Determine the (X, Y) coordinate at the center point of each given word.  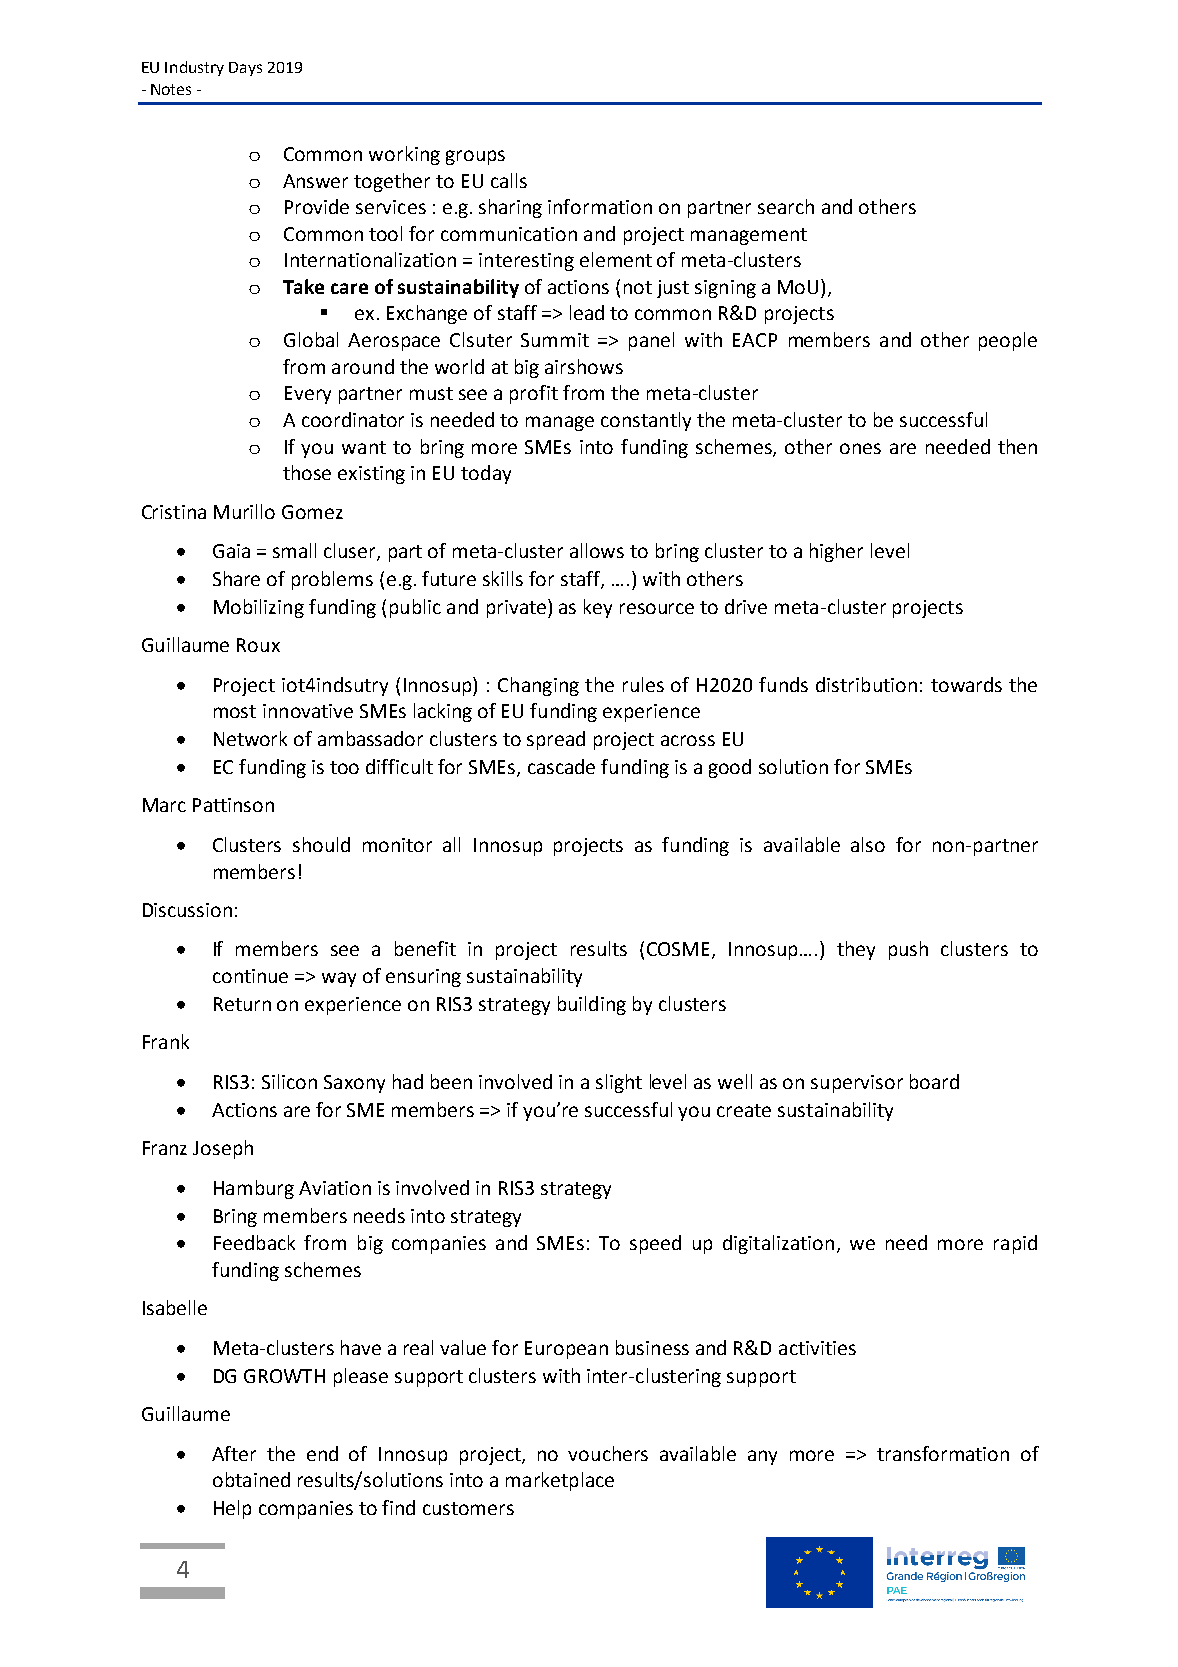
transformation (943, 1453)
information (600, 206)
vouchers (608, 1453)
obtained (251, 1479)
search (786, 206)
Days (245, 69)
